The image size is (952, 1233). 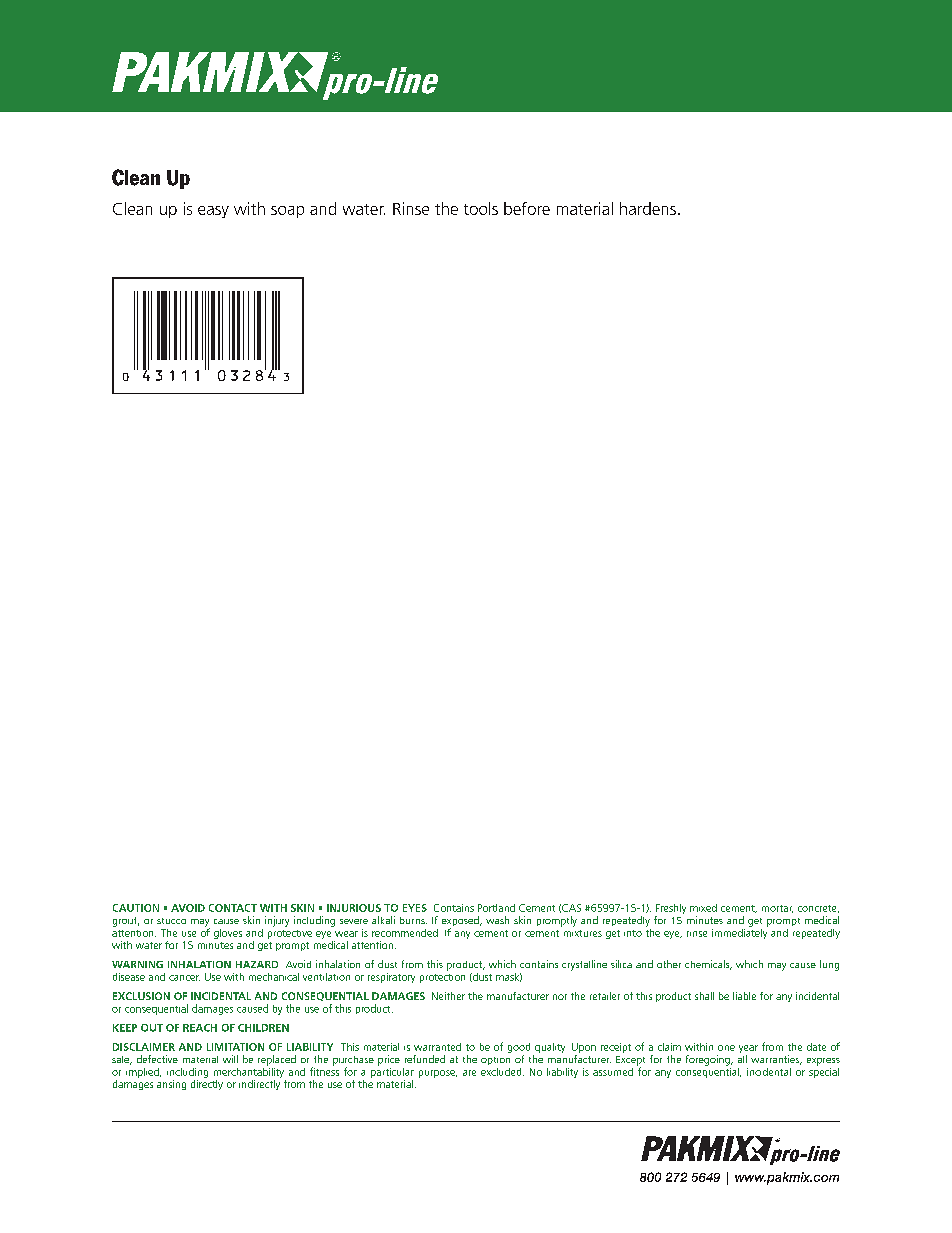 I want to click on immediately, so click(x=740, y=932).
